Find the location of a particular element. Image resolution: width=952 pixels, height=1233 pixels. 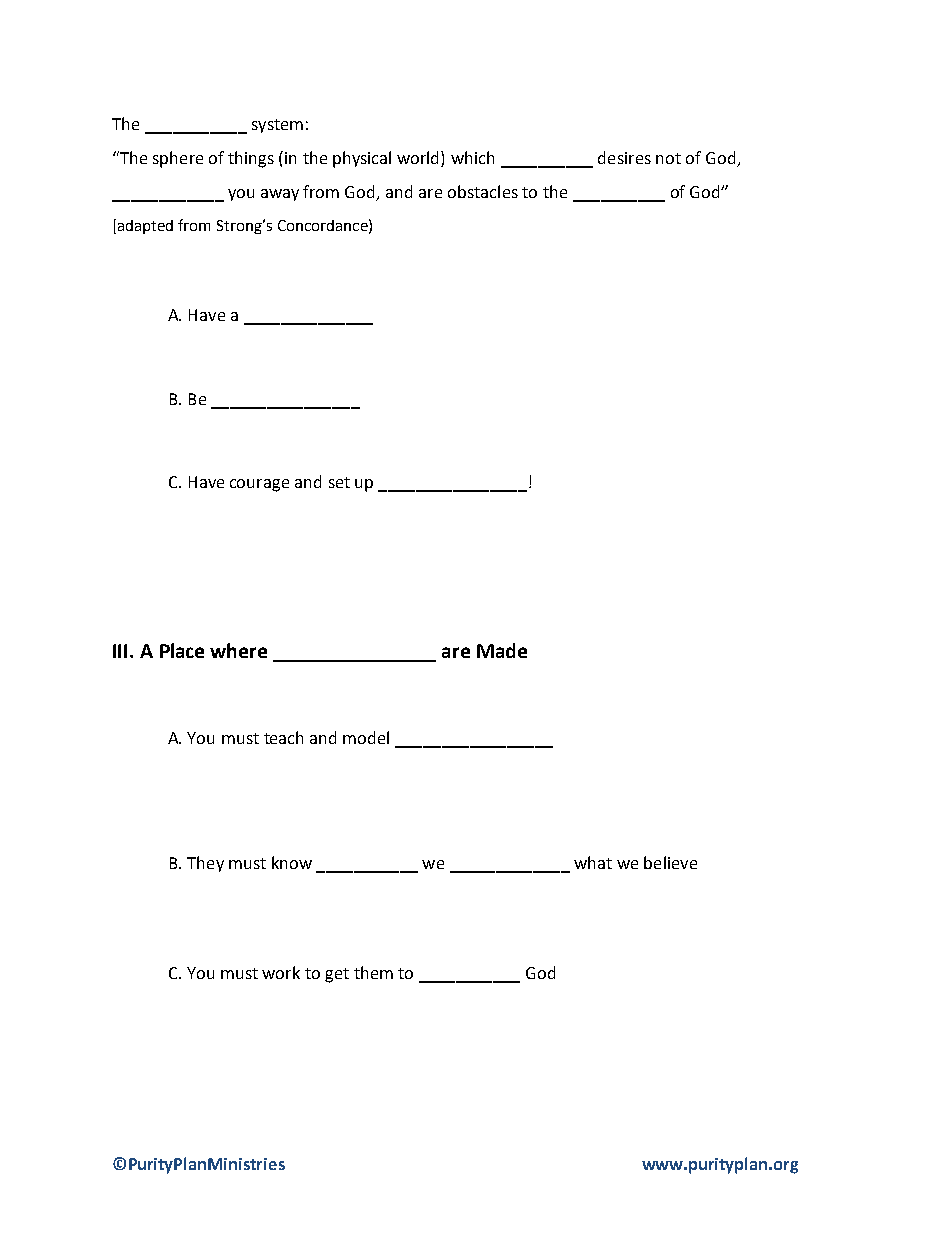

work is located at coordinates (281, 972).
